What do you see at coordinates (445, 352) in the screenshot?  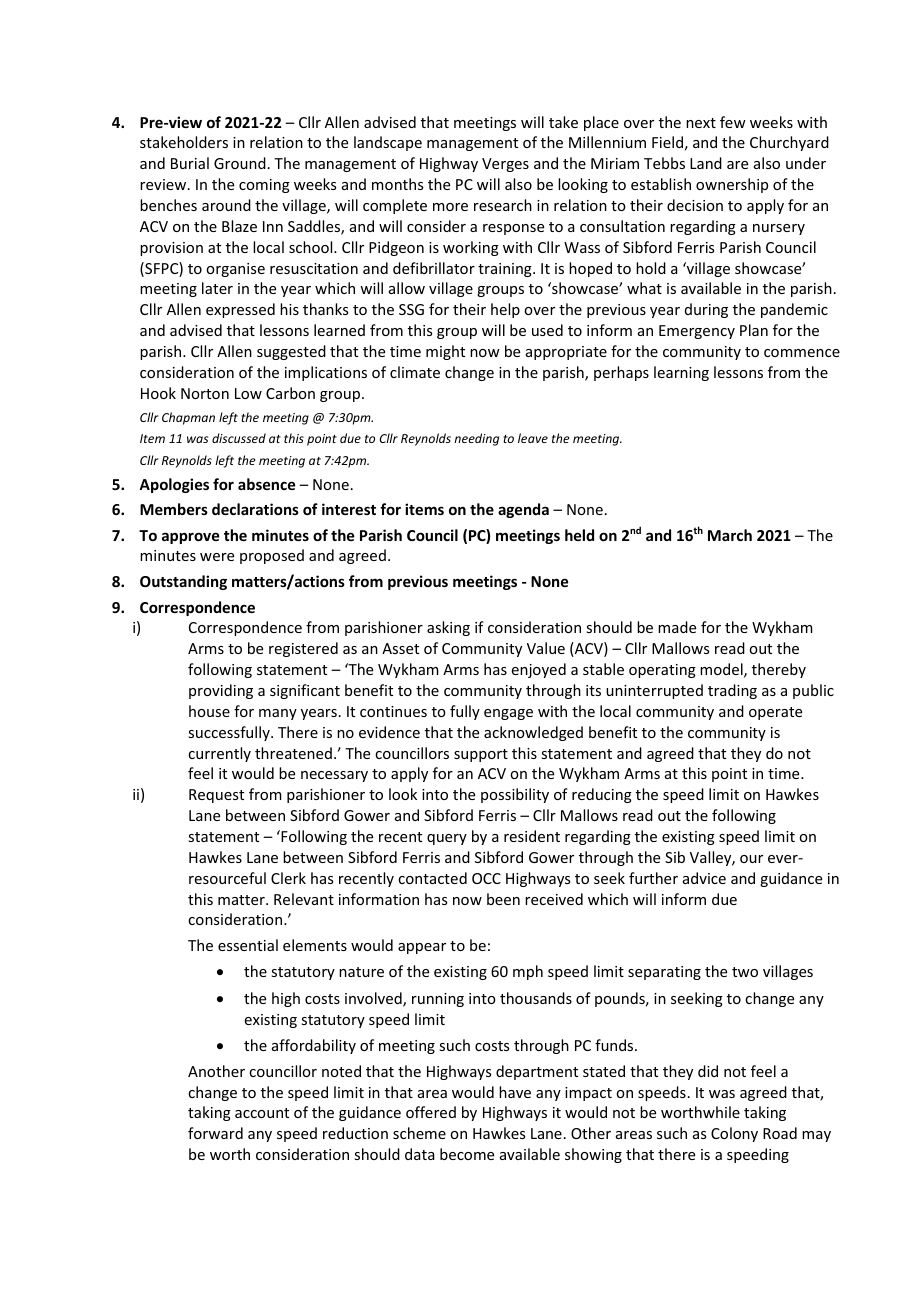 I see `might` at bounding box center [445, 352].
